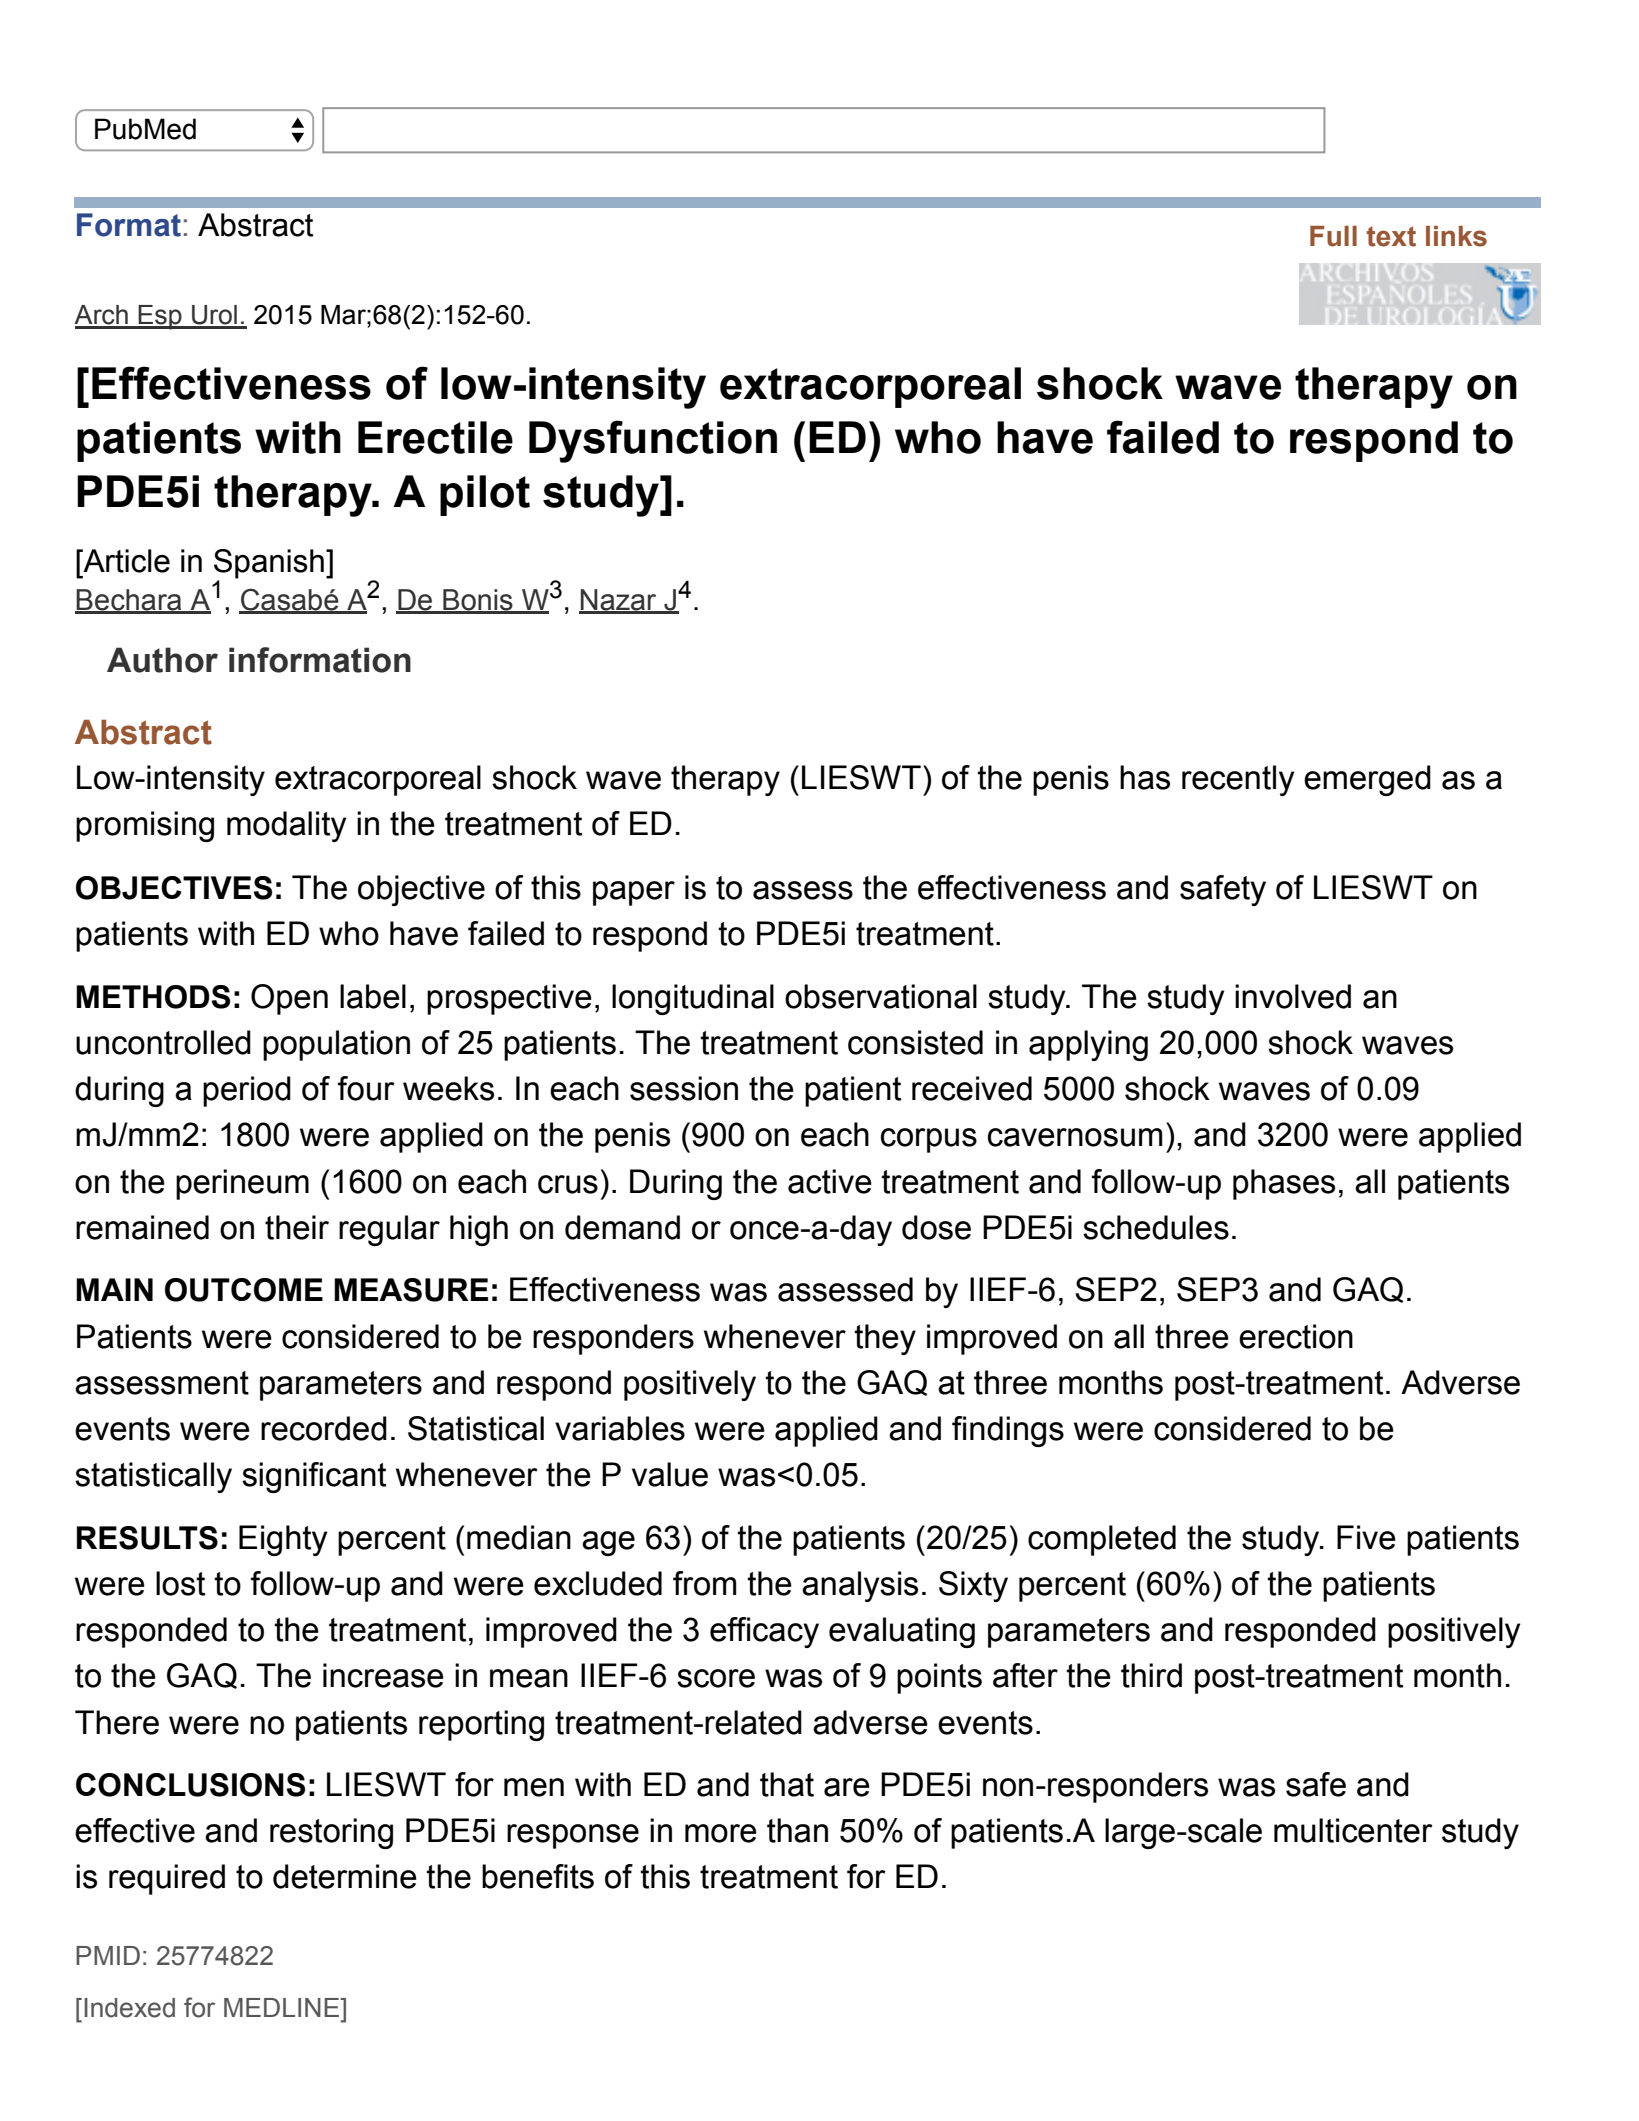  Describe the element at coordinates (830, 1181) in the screenshot. I see `active` at that location.
